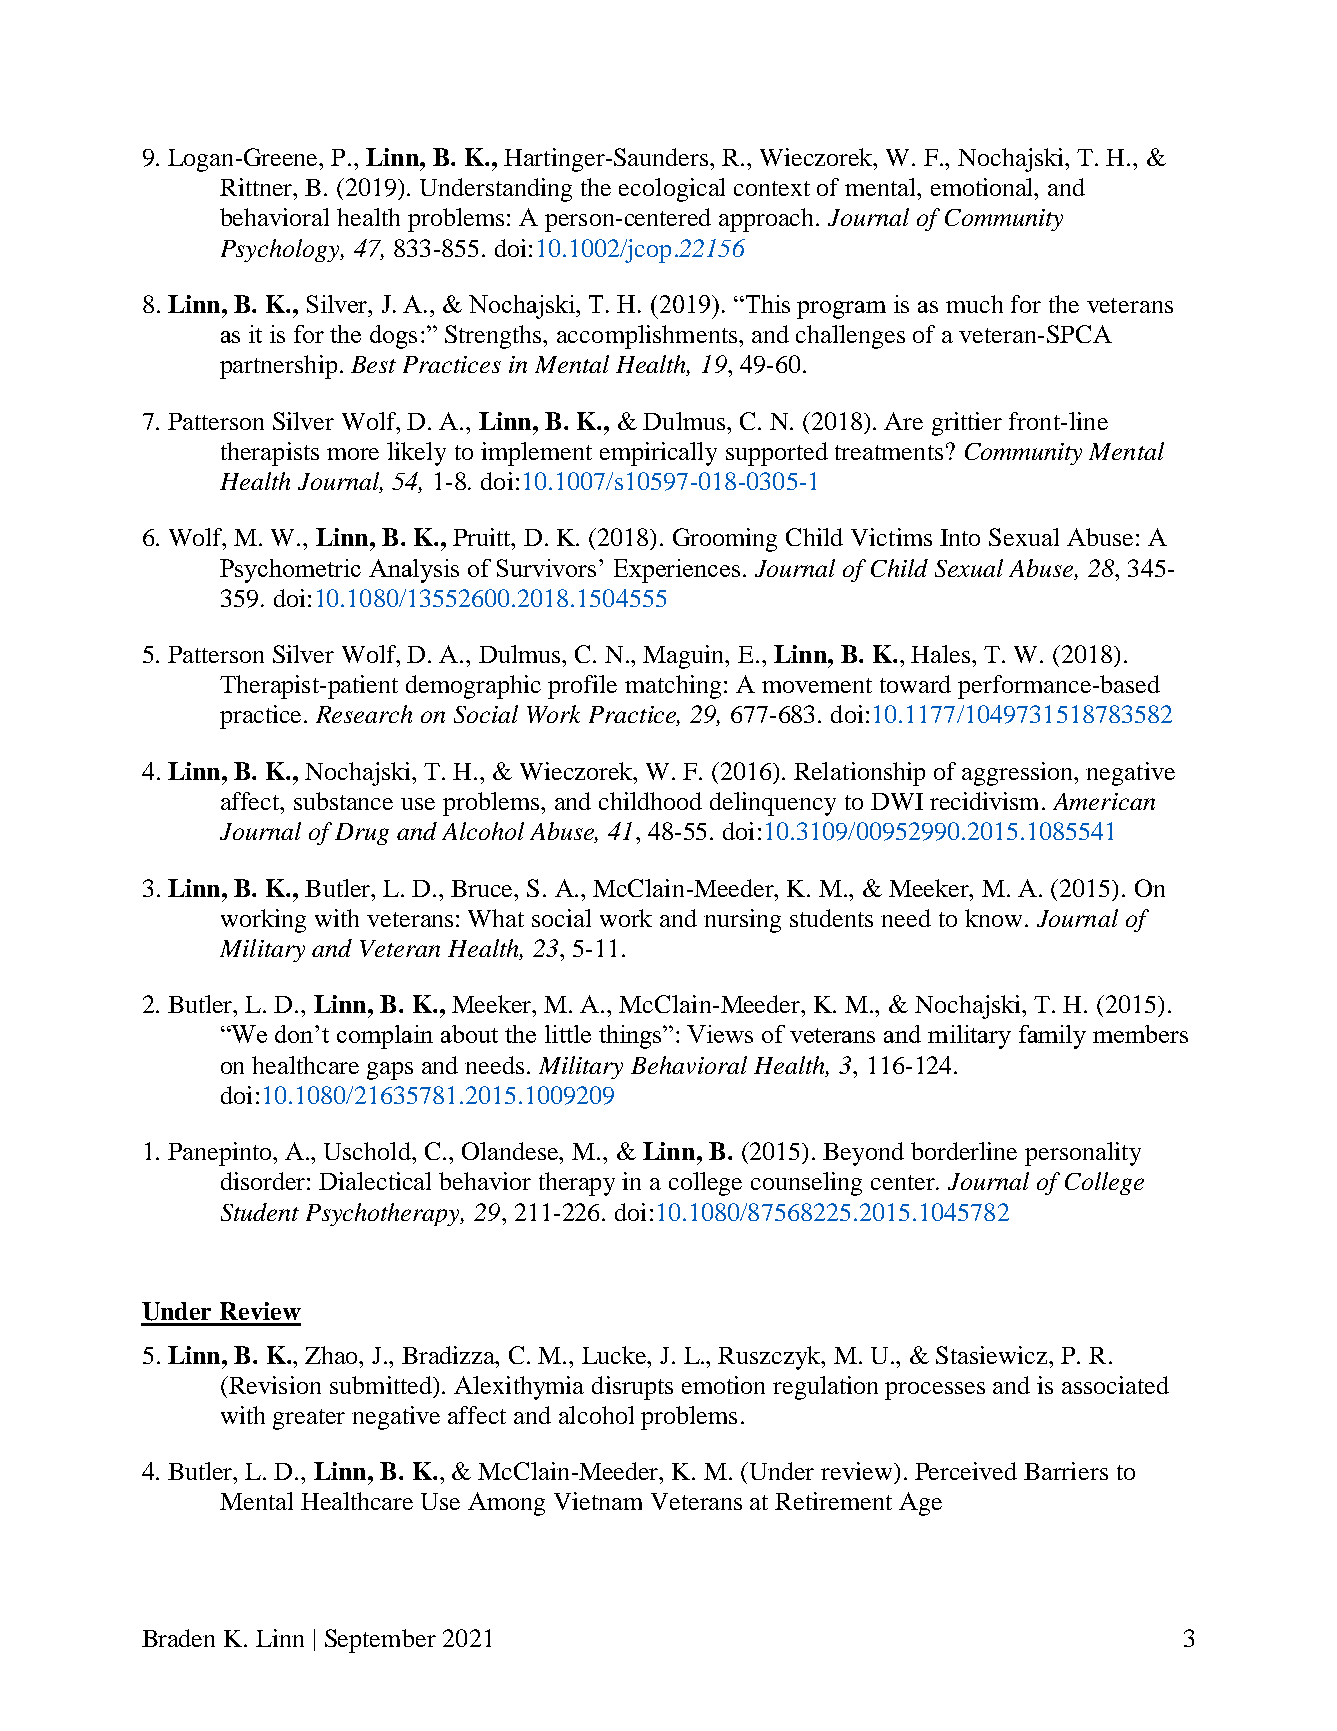 This screenshot has height=1731, width=1337. I want to click on much, so click(974, 304).
